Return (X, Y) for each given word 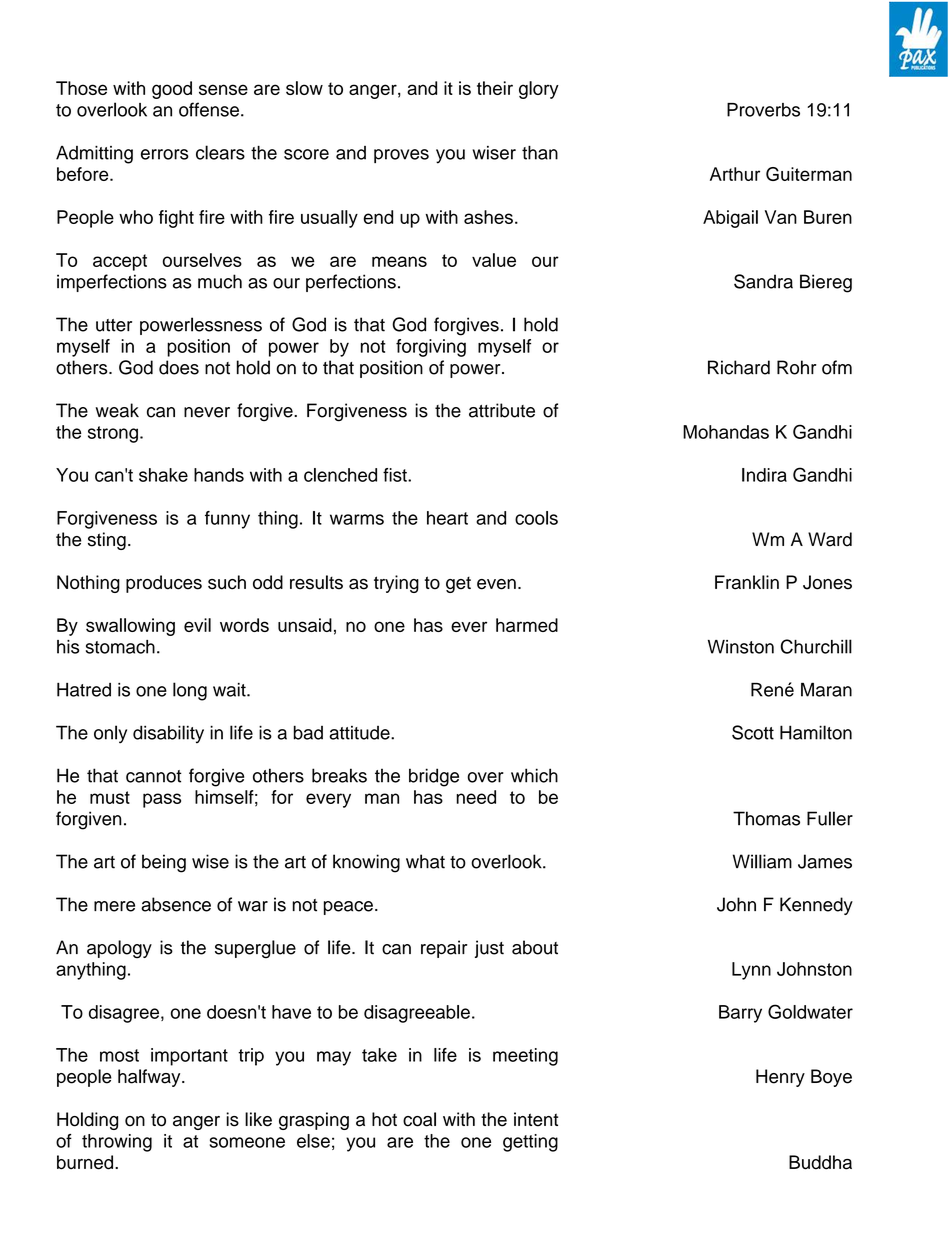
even (496, 584)
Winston (741, 647)
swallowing (130, 627)
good (172, 90)
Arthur (735, 174)
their (495, 88)
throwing (117, 1143)
